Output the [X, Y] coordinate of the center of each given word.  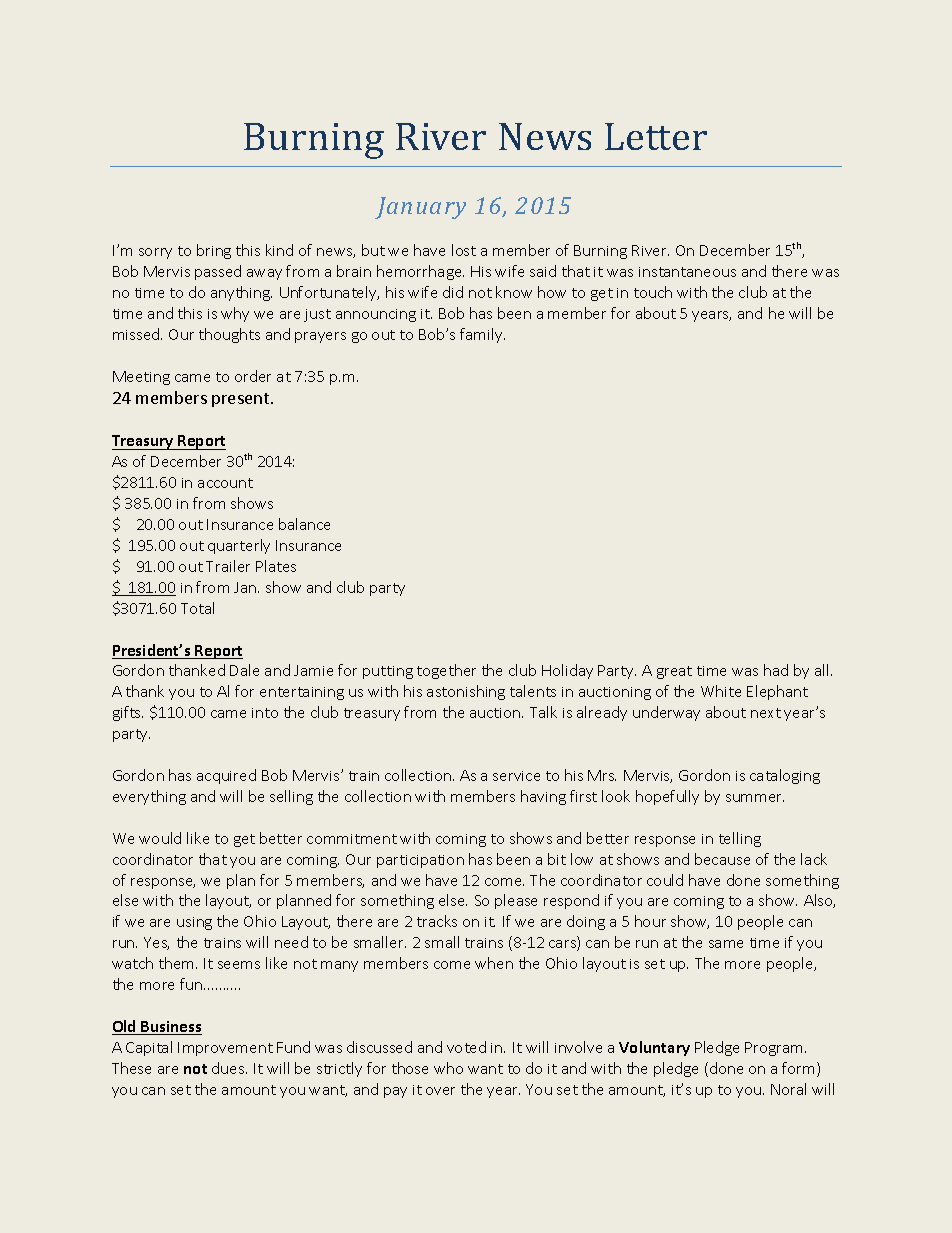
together [446, 671]
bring [214, 251]
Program [775, 1049]
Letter [656, 136]
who [448, 1068]
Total [197, 608]
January [420, 208]
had [776, 670]
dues [229, 1068]
